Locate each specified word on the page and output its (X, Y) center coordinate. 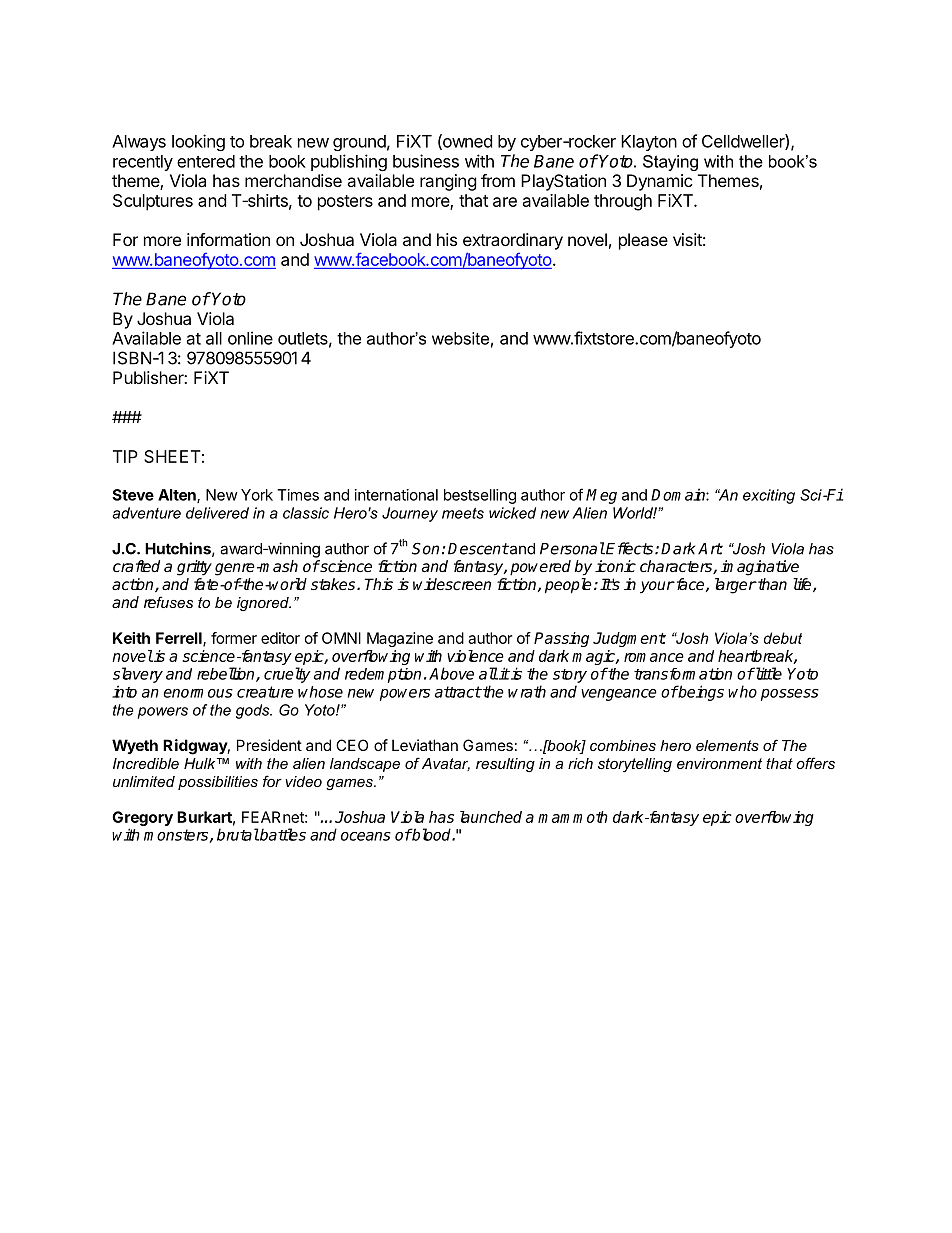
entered (206, 161)
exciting (769, 496)
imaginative (760, 568)
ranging (448, 182)
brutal (238, 834)
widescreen (452, 584)
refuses (168, 602)
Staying (670, 163)
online (250, 338)
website (460, 338)
